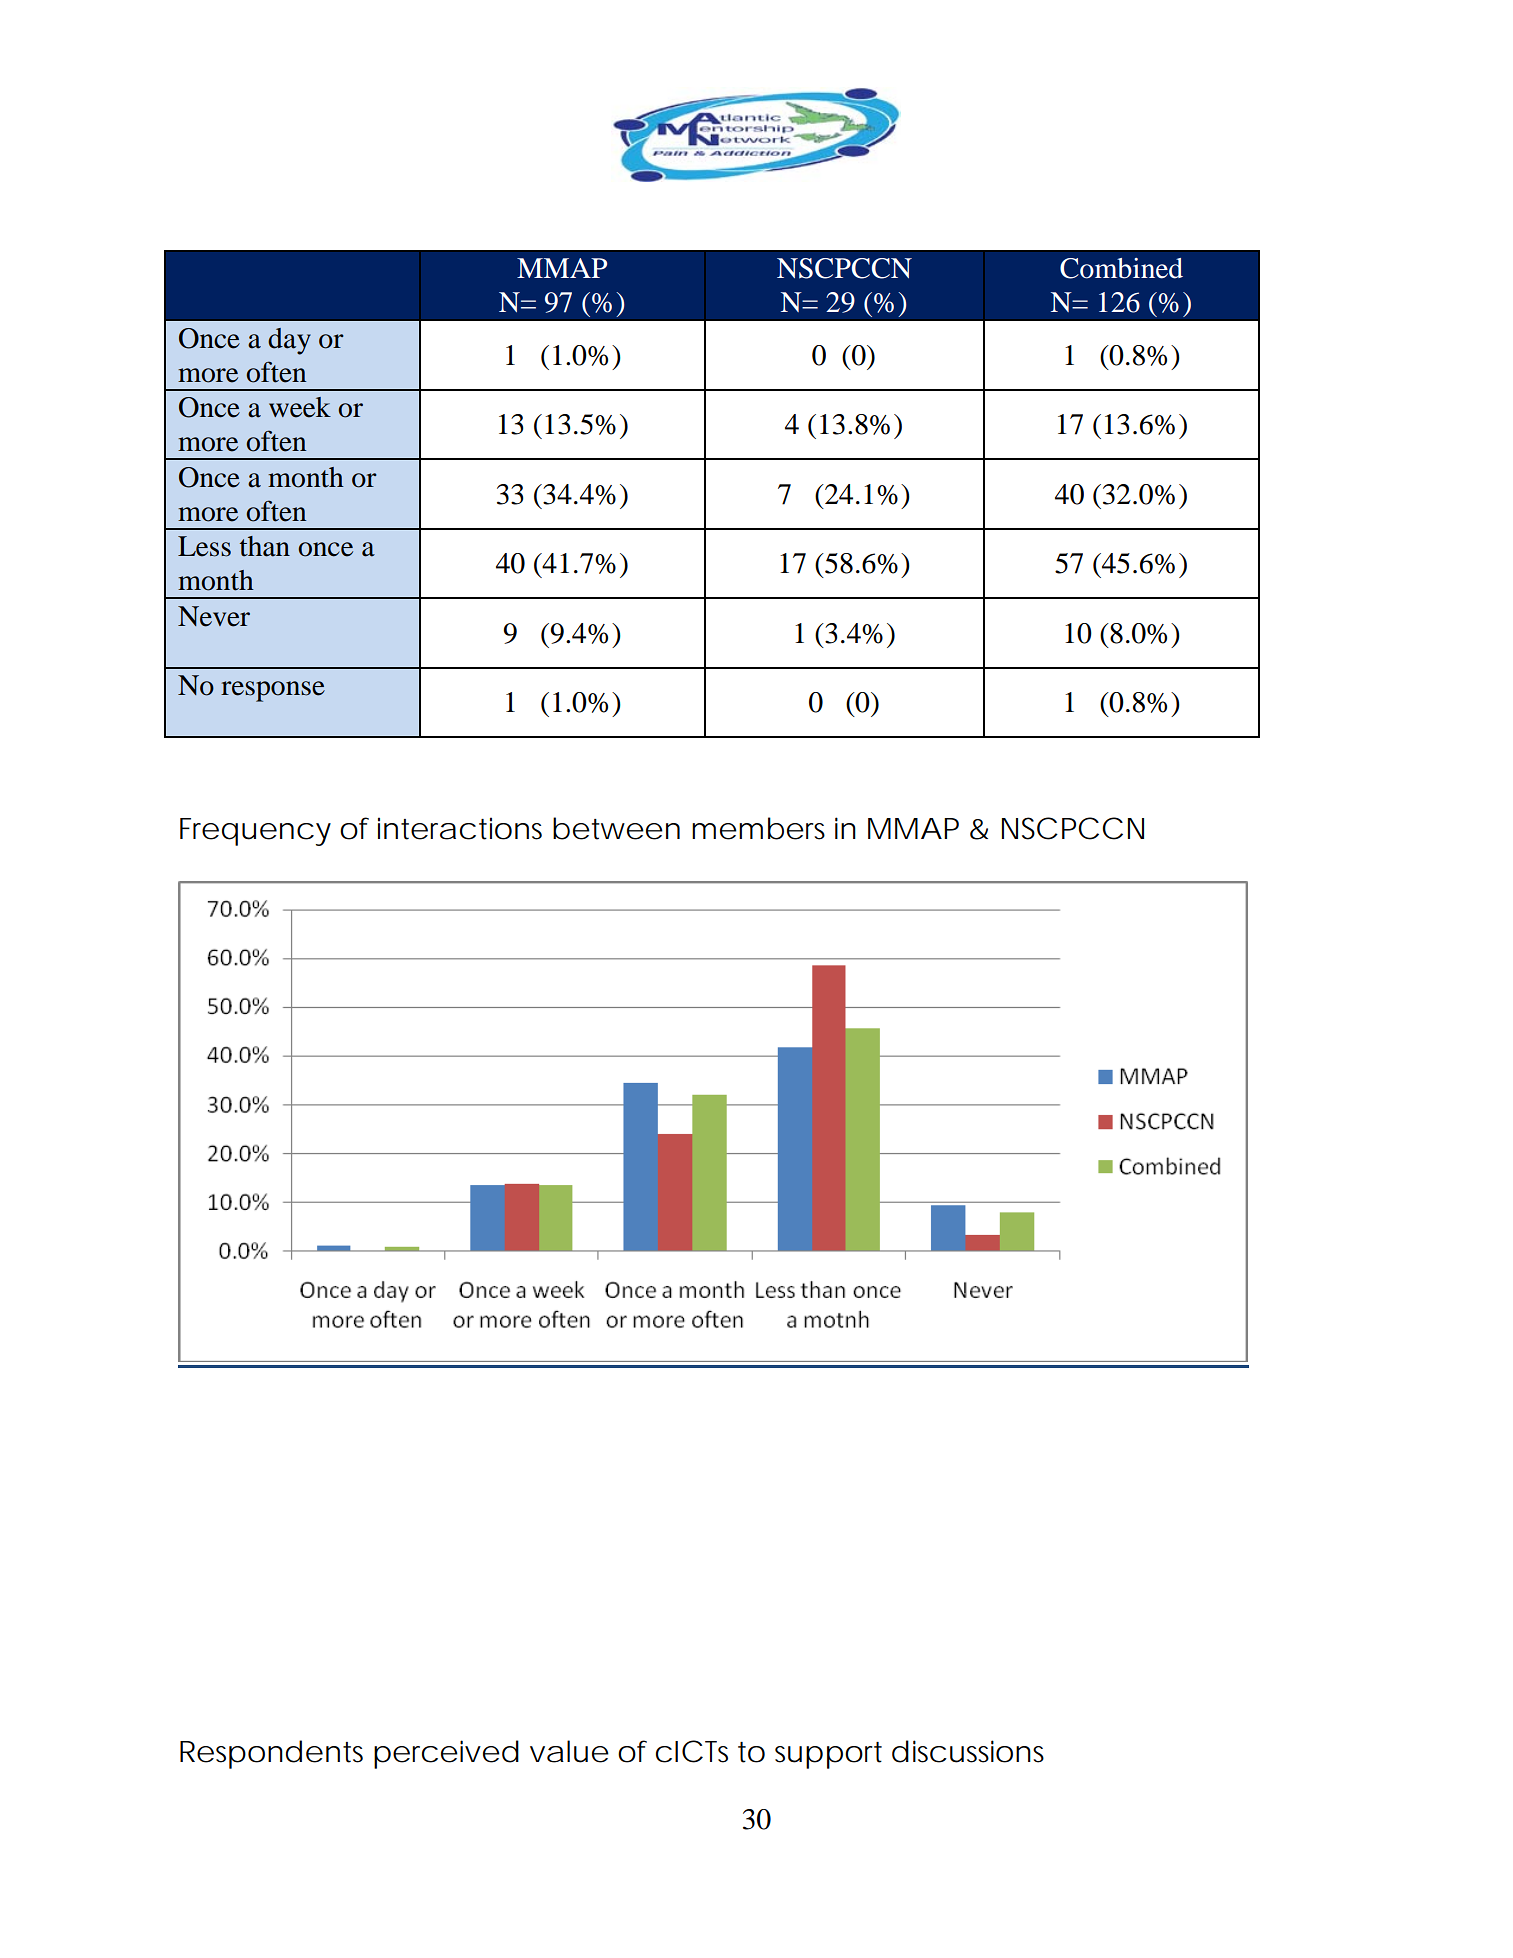 The width and height of the screenshot is (1513, 1958). Describe the element at coordinates (616, 828) in the screenshot. I see `between` at that location.
